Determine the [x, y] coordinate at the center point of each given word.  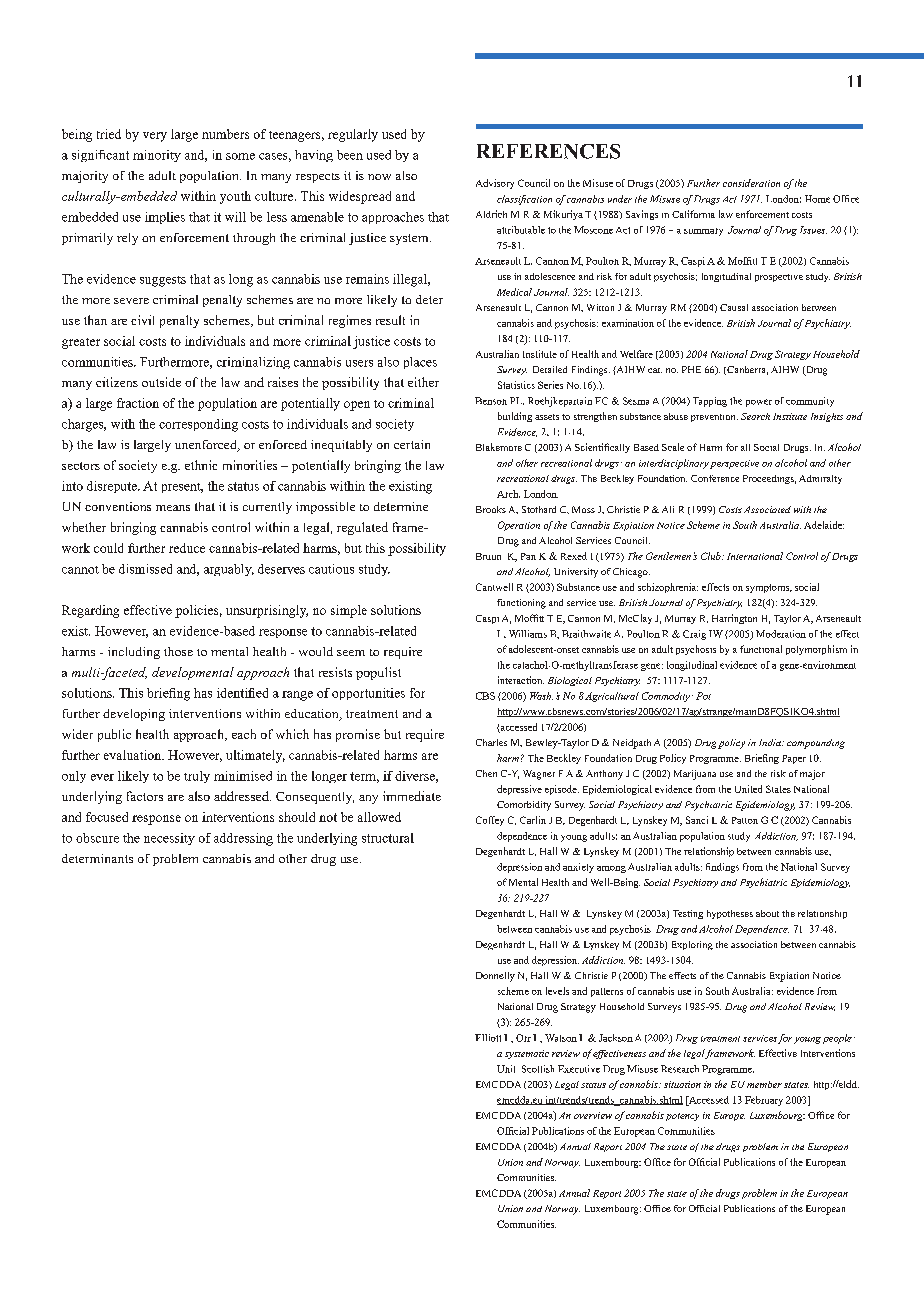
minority [157, 156]
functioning [521, 604]
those [178, 651]
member [764, 1084]
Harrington [734, 619]
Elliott [488, 1038]
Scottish [538, 1069]
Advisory [495, 184]
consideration [751, 183]
